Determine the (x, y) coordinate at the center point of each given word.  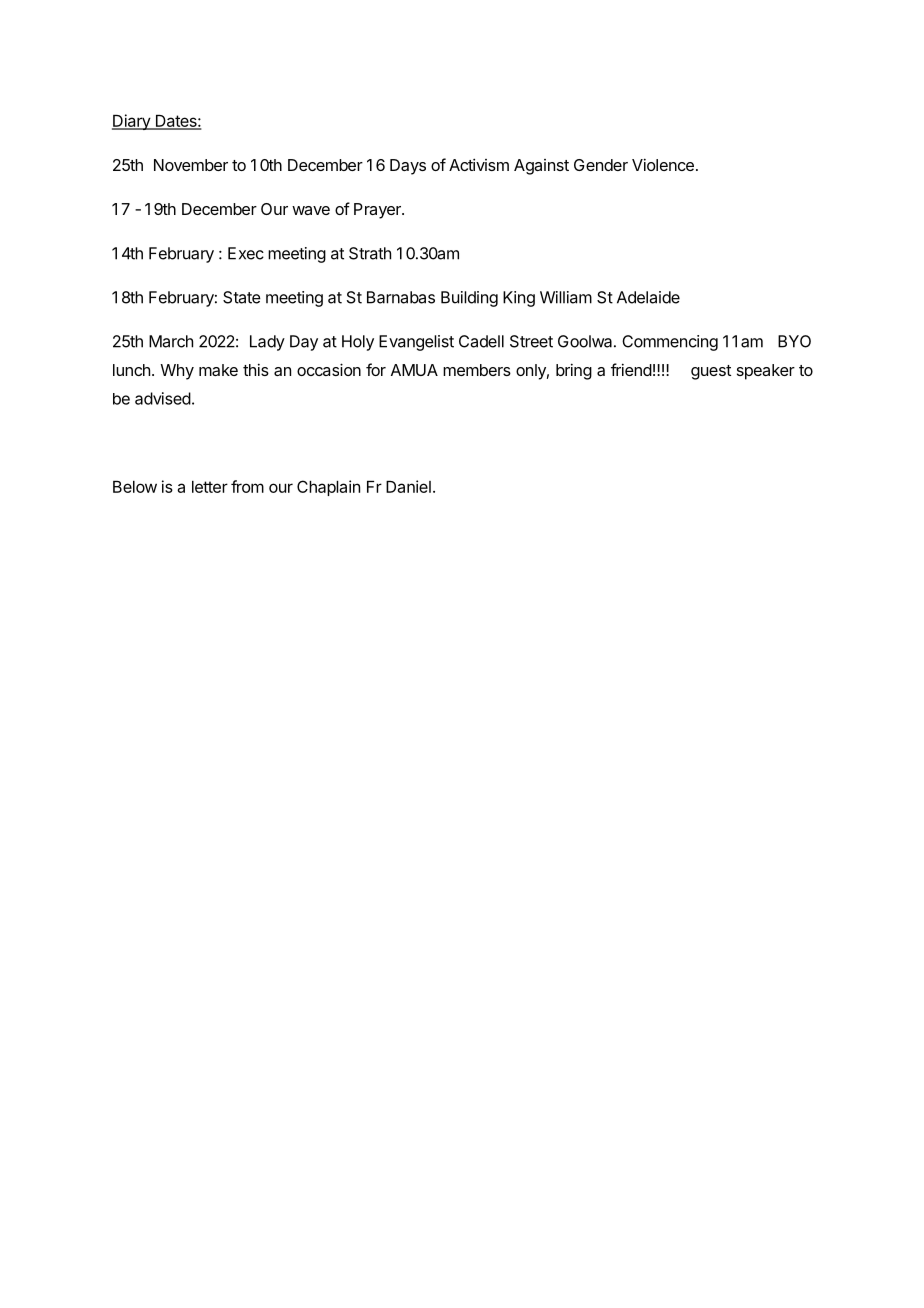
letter (210, 487)
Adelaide (648, 297)
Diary (132, 122)
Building (469, 299)
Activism (479, 164)
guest (711, 372)
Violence (663, 164)
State (242, 297)
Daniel (408, 486)
